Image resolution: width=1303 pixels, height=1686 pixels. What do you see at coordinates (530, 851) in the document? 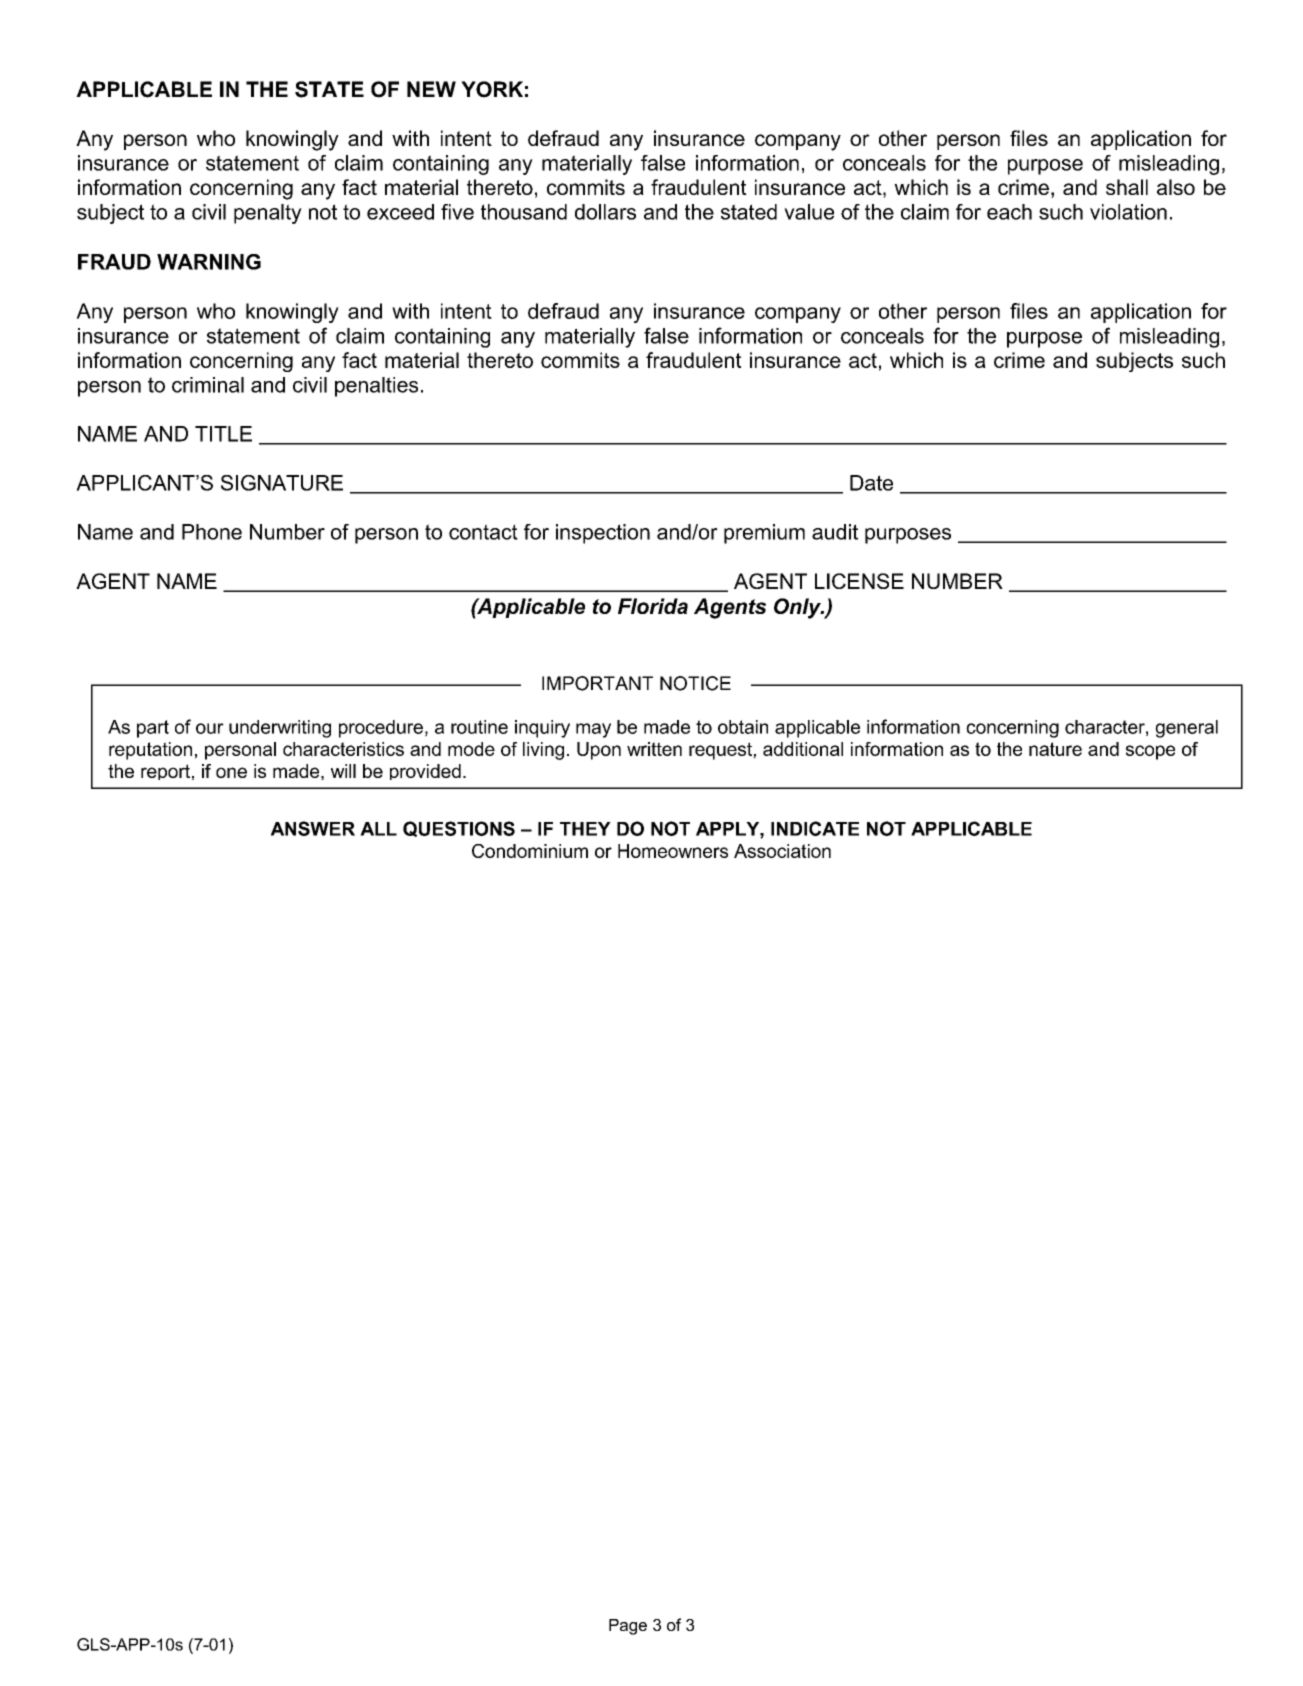
I see `Condominium` at bounding box center [530, 851].
